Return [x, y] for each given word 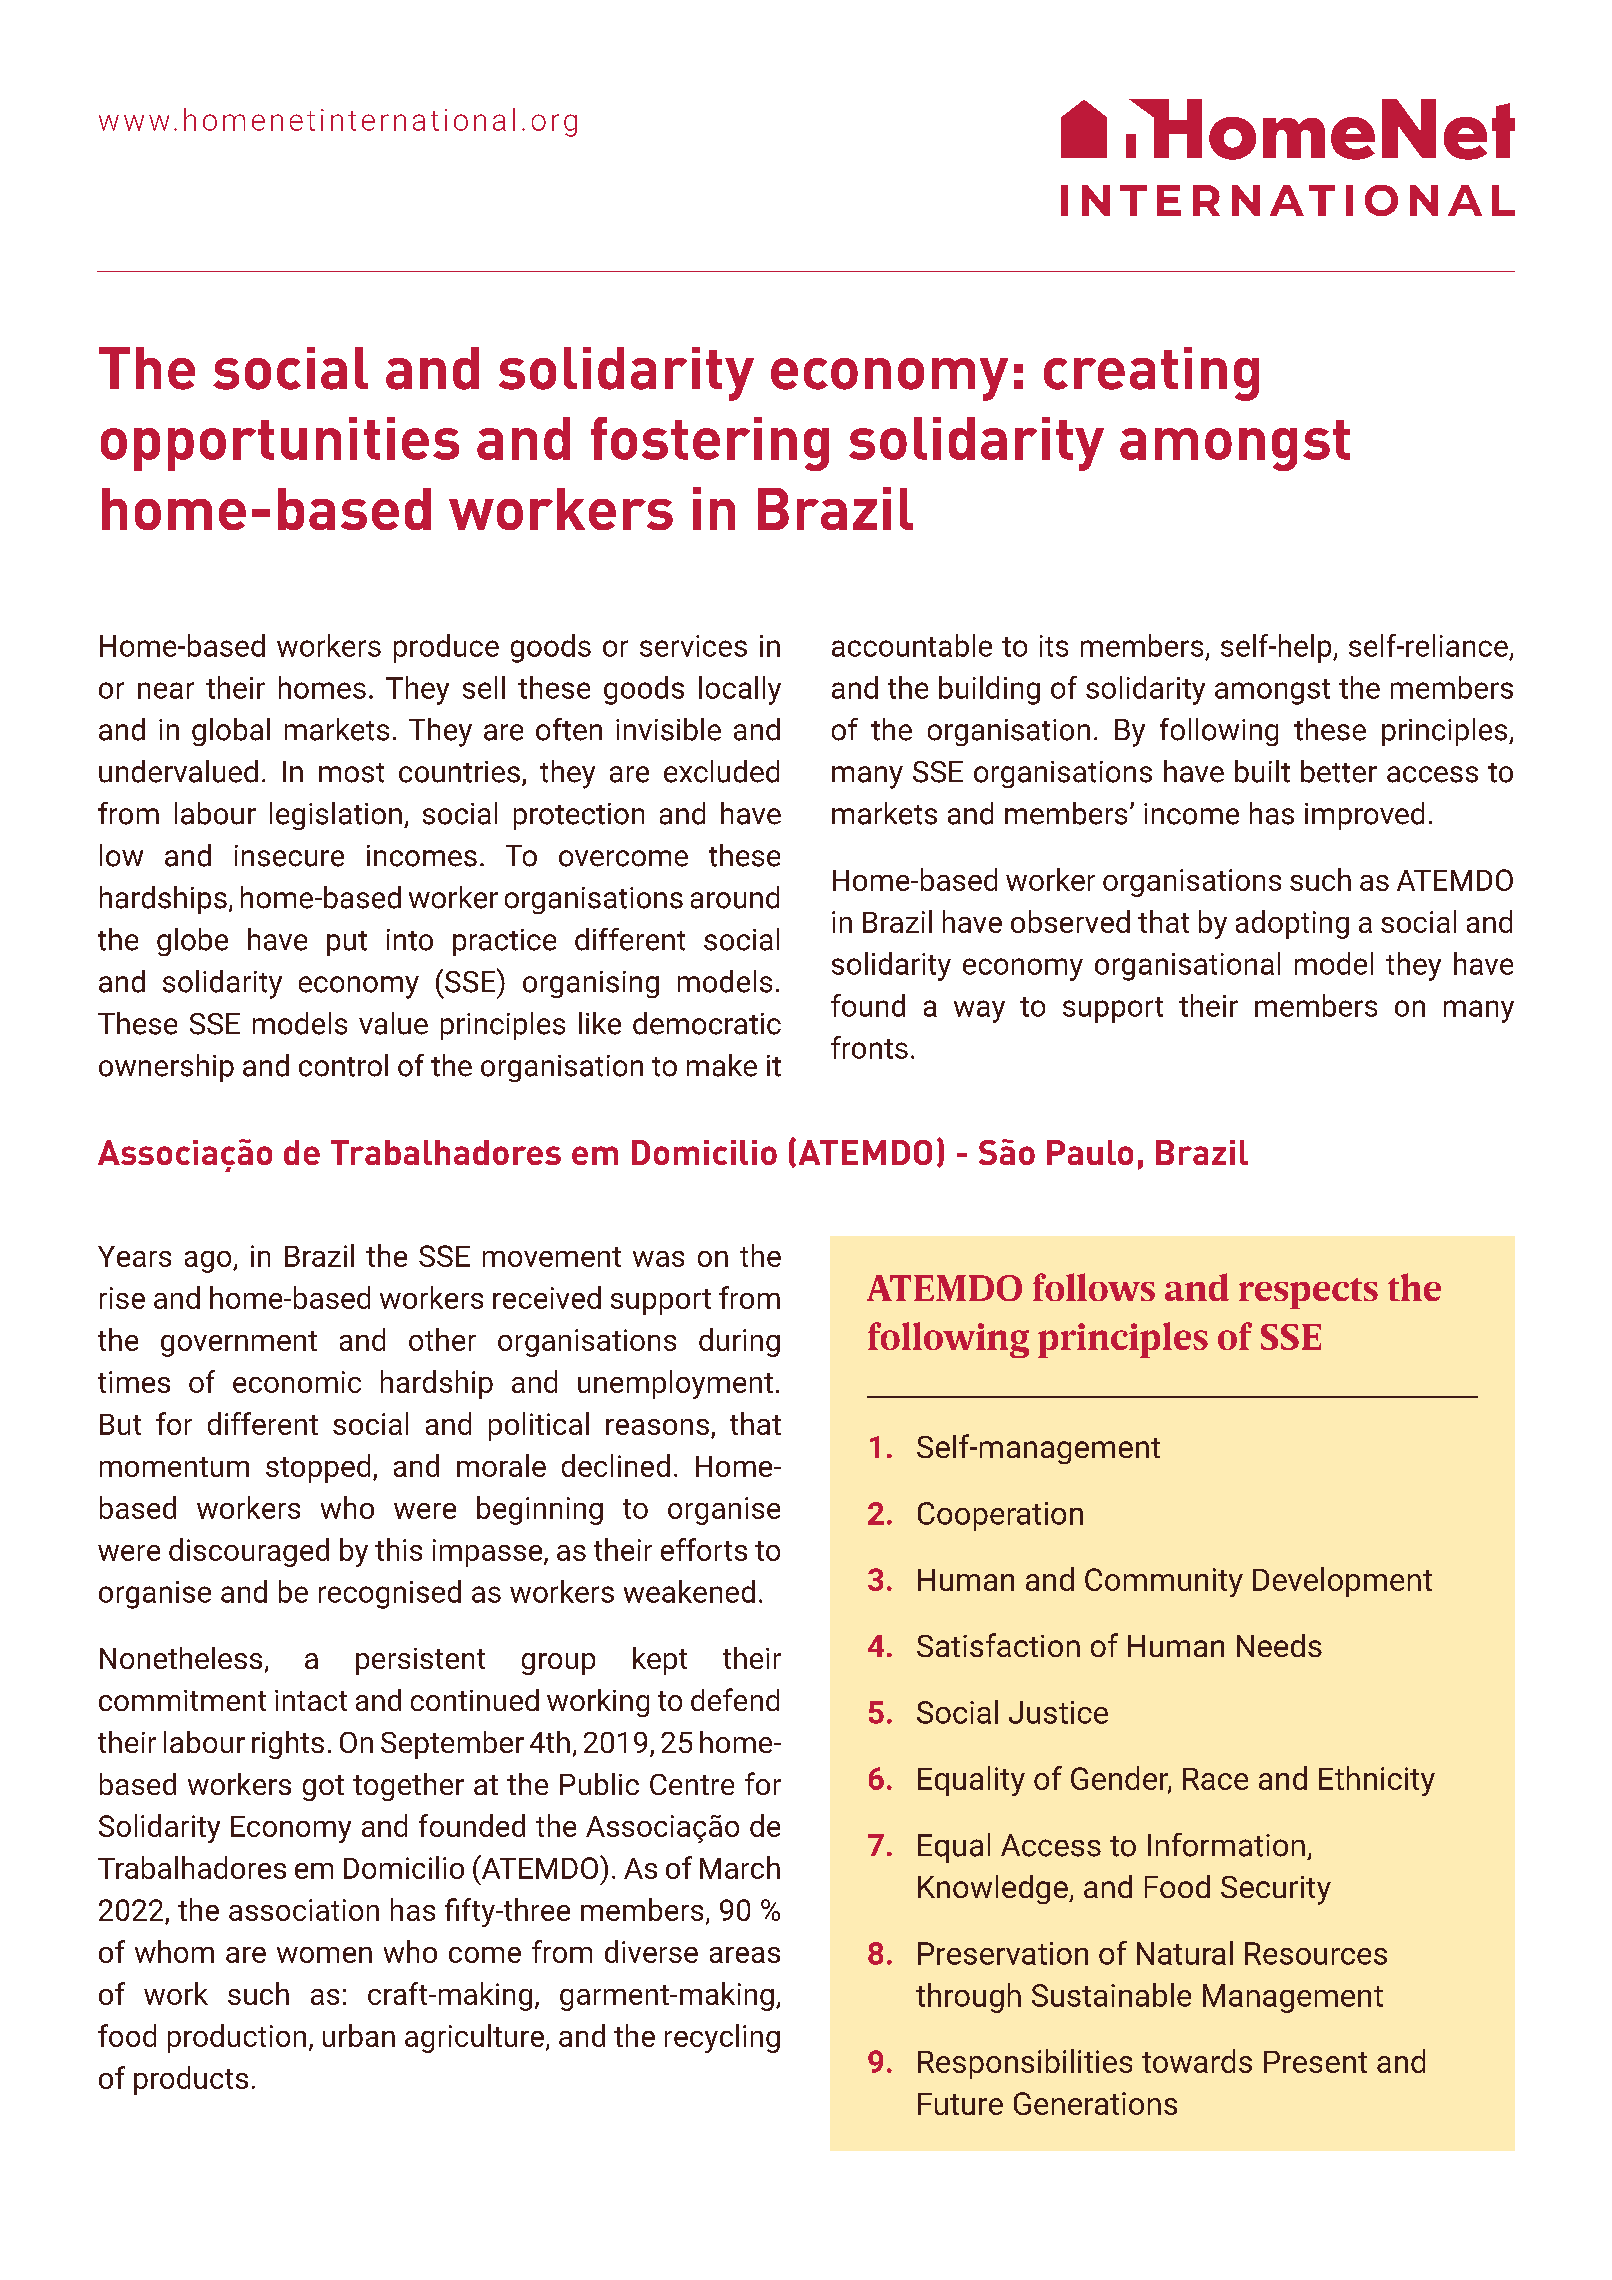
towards [1197, 2061]
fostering [710, 444]
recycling [722, 2038]
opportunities [280, 444]
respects [1308, 1293]
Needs [1279, 1645]
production [237, 2038]
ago [209, 1262]
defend [735, 1699]
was [658, 1259]
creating [1151, 374]
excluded [721, 771]
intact [311, 1700]
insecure [289, 856]
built [1262, 771]
